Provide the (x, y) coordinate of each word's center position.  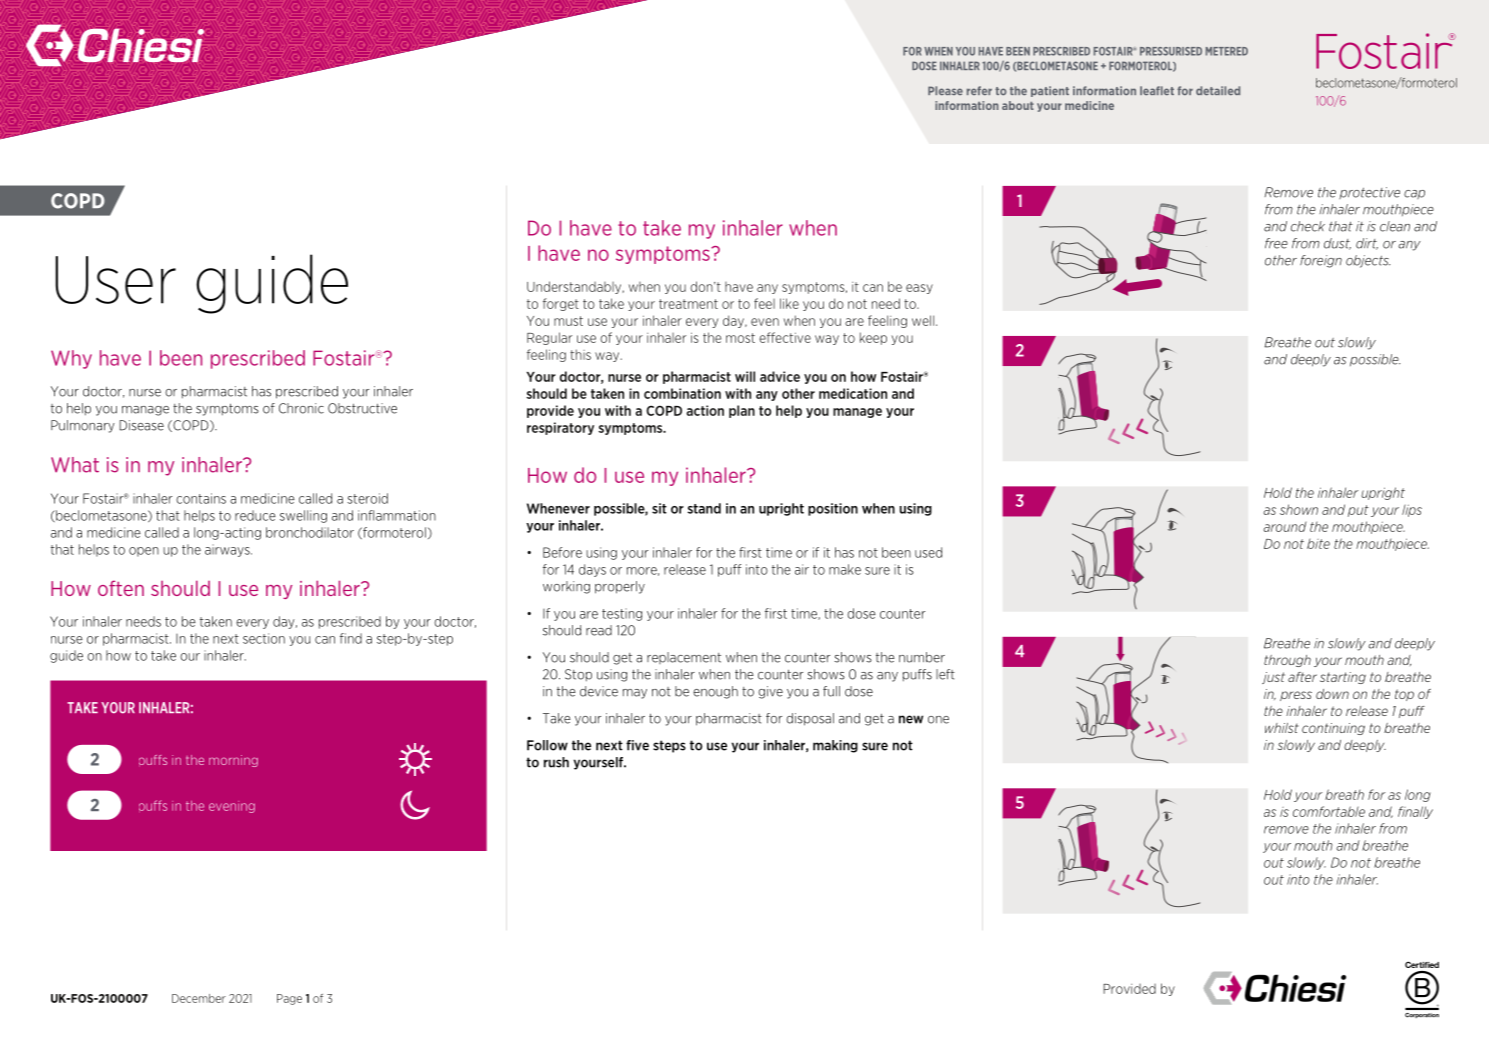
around (1285, 527)
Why (71, 359)
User (115, 280)
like (789, 303)
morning (233, 761)
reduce (255, 515)
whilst (1282, 728)
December (199, 998)
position (833, 509)
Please (945, 90)
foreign (1321, 261)
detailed (1218, 91)
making (835, 746)
